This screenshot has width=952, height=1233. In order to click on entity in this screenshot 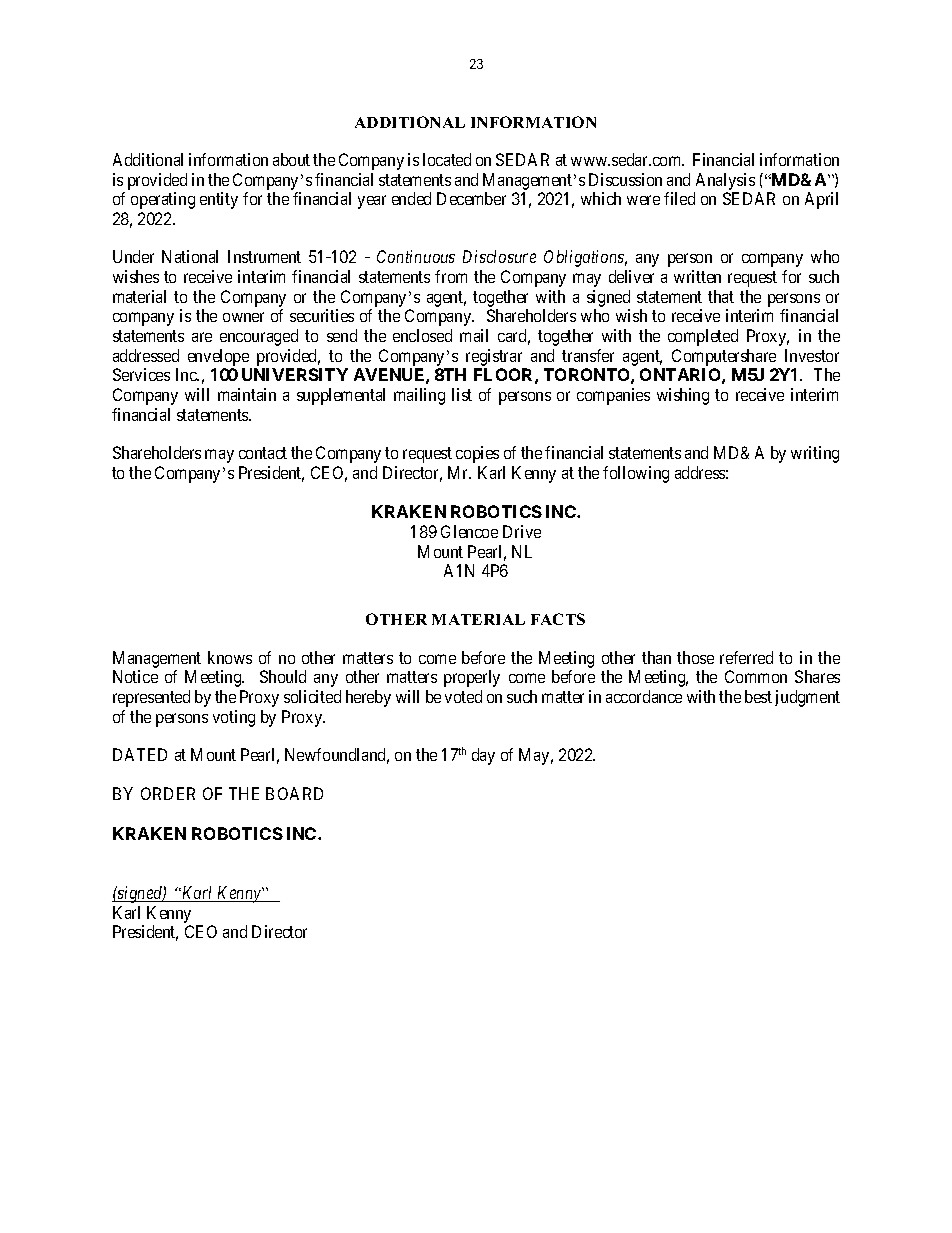, I will do `click(219, 200)`.
